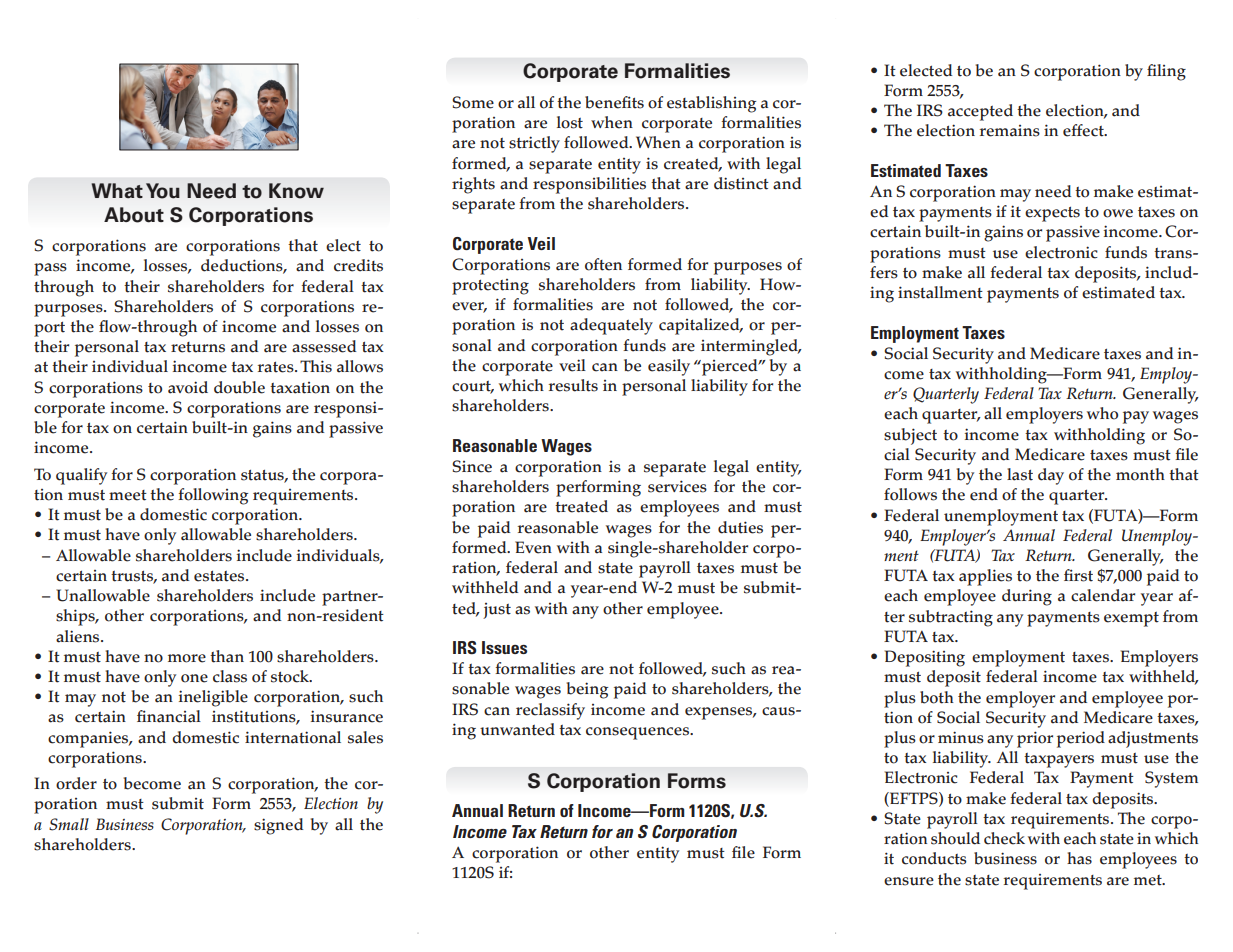 The width and height of the screenshot is (1233, 952). Describe the element at coordinates (980, 112) in the screenshot. I see `accepted` at that location.
